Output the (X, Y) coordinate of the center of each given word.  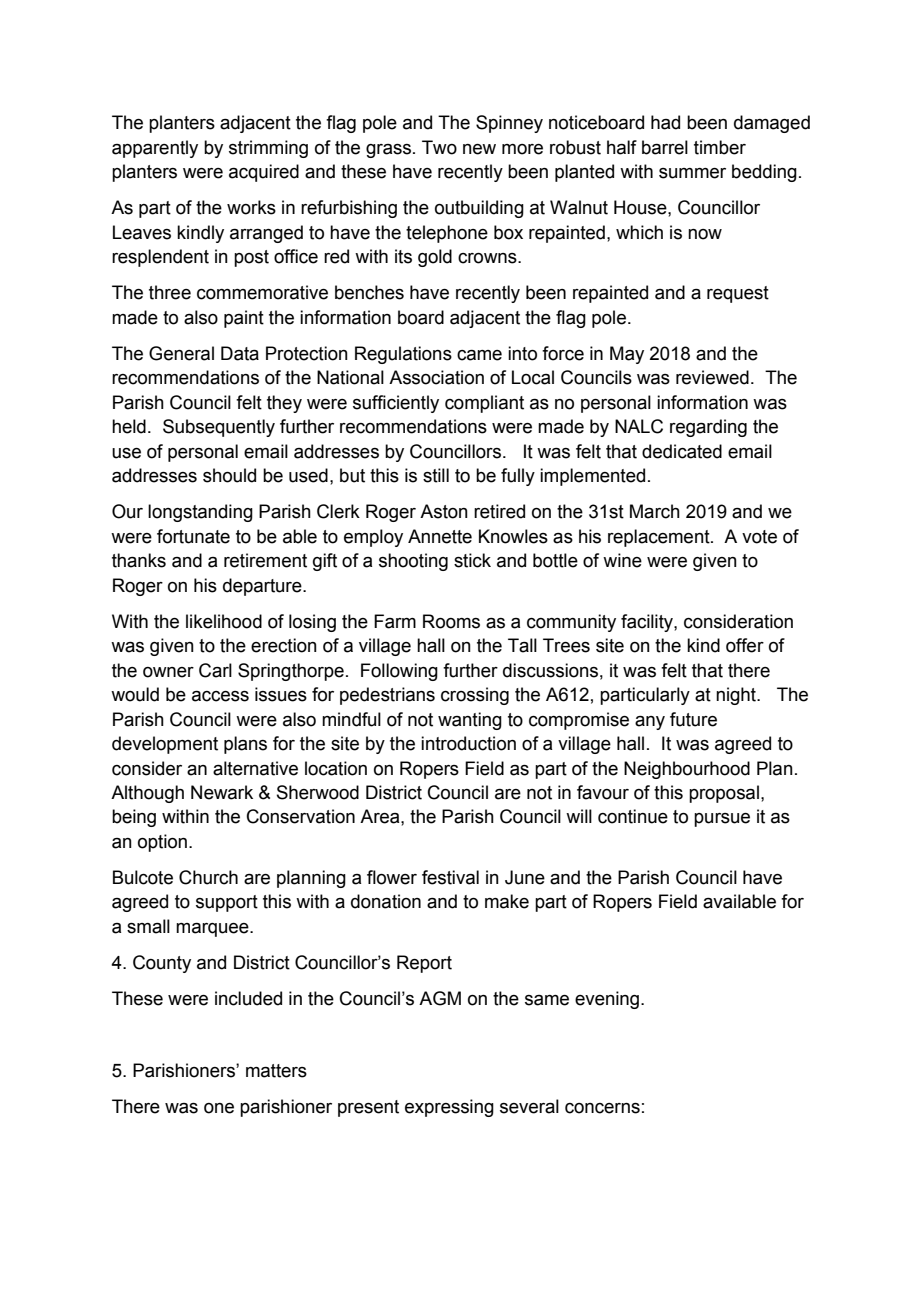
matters (276, 1071)
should (229, 475)
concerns (602, 1108)
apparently (155, 149)
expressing (449, 1108)
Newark (222, 792)
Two (439, 147)
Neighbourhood (687, 770)
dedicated (682, 451)
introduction (468, 743)
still (436, 475)
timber (720, 147)
